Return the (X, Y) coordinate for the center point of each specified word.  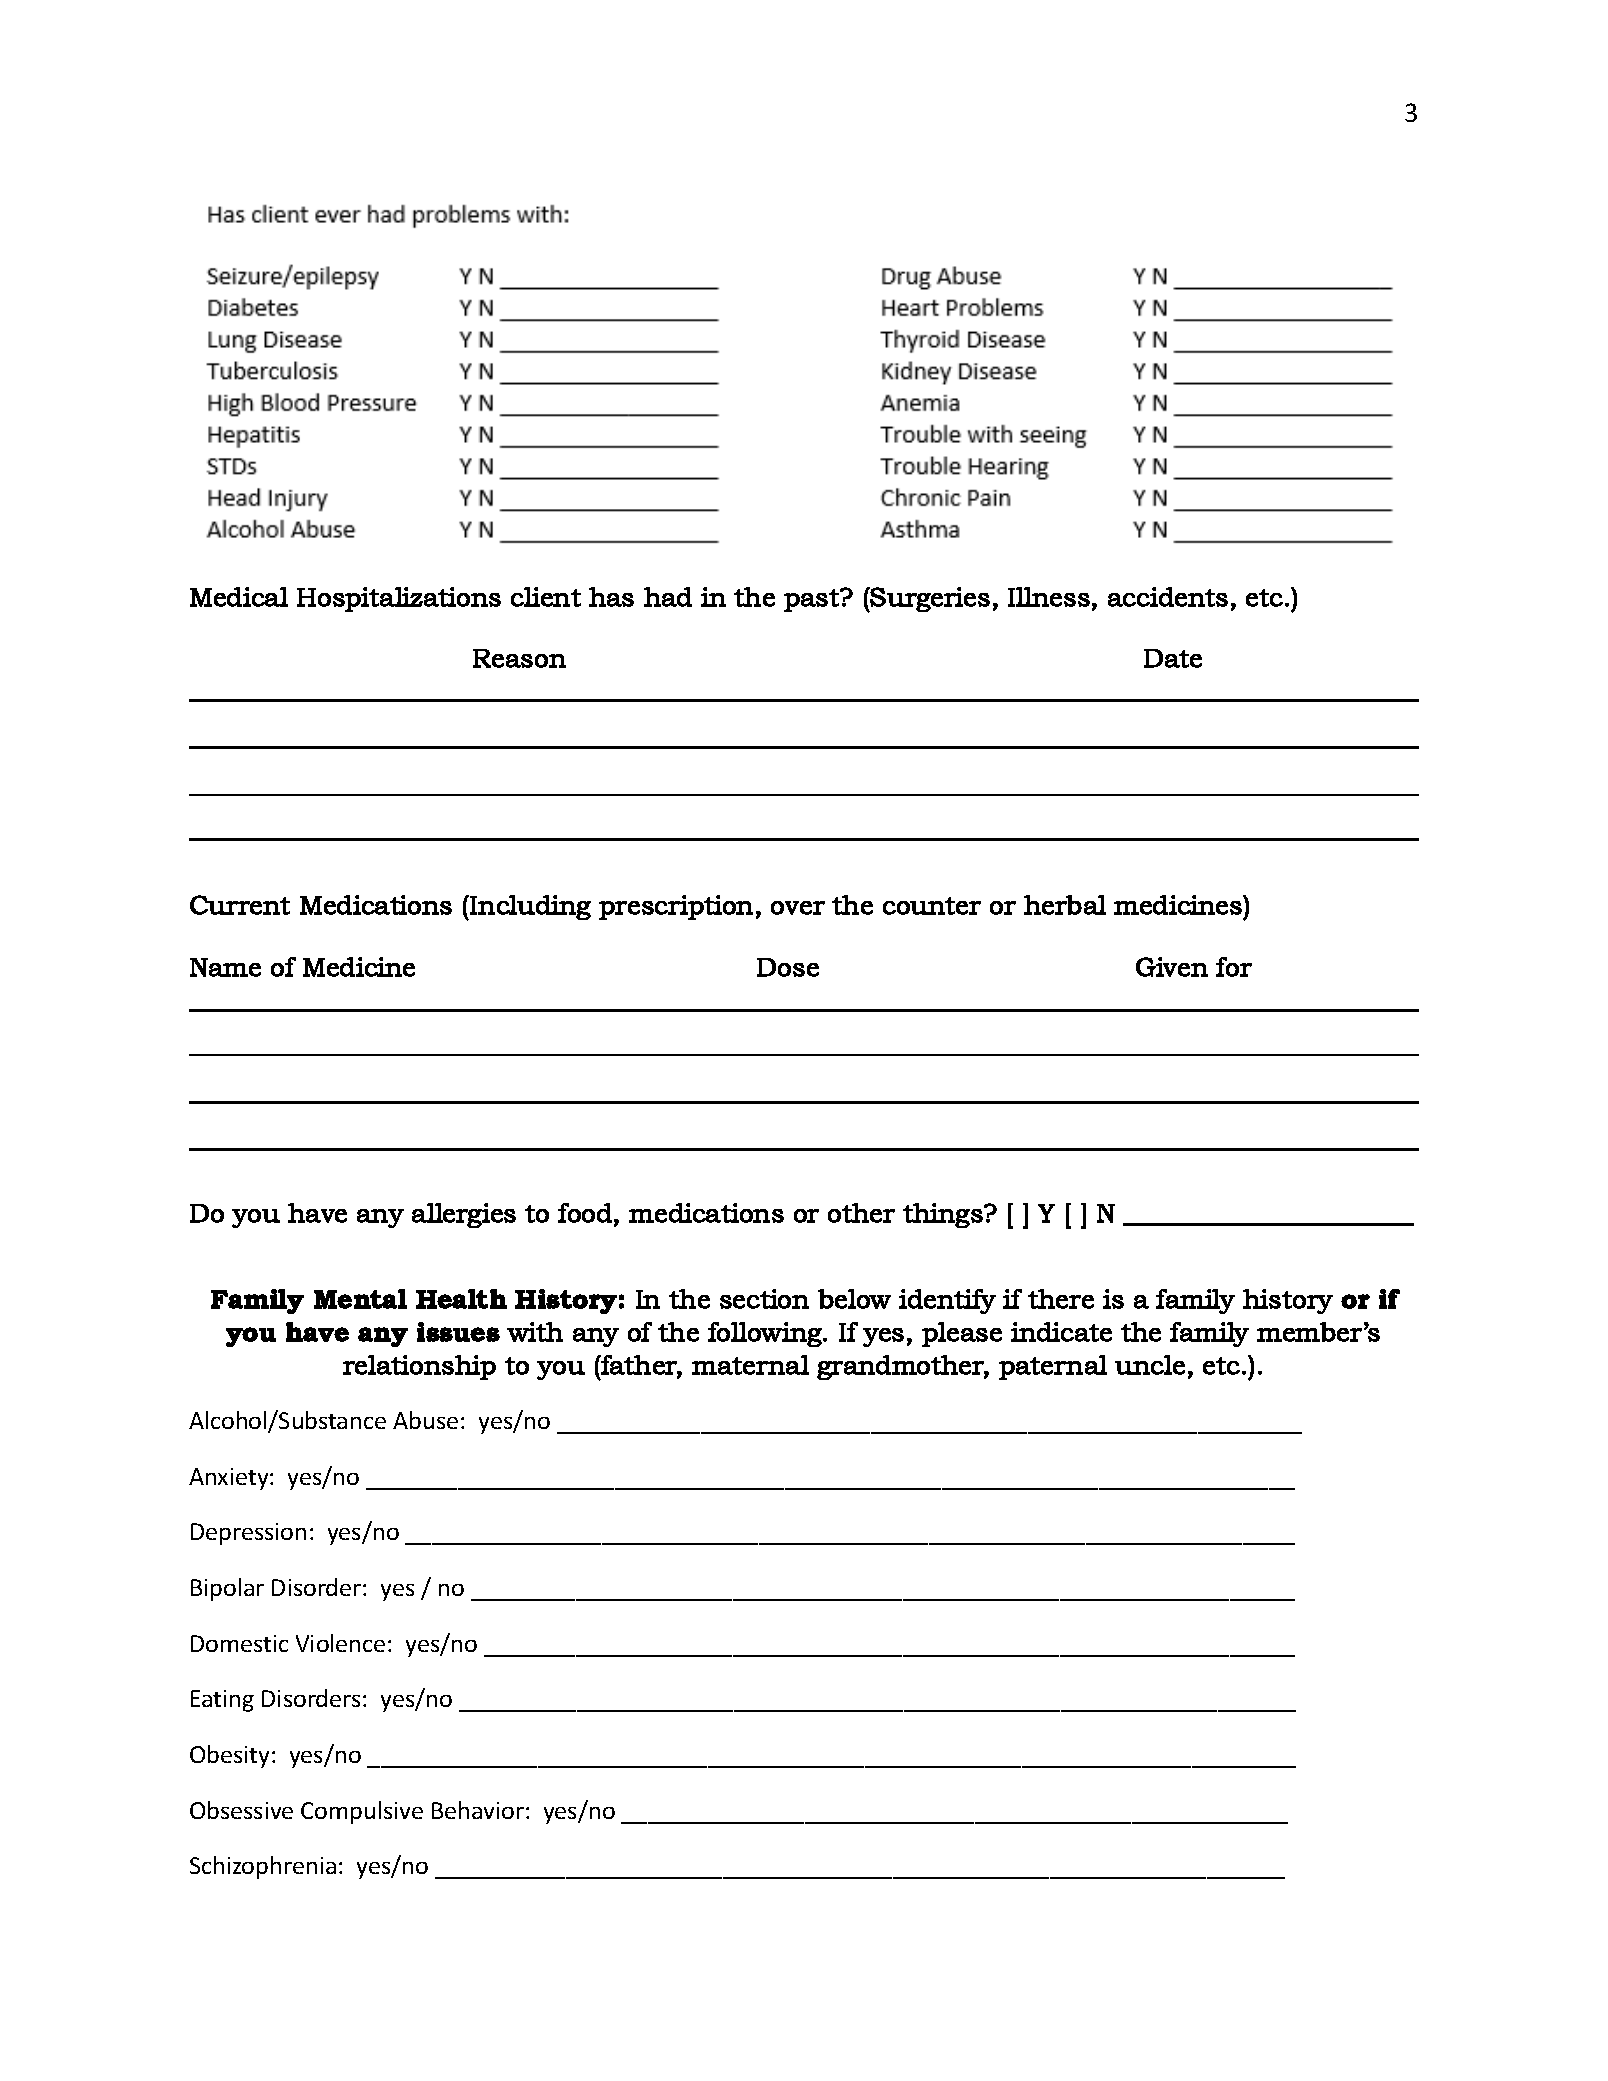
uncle (1150, 1365)
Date (1173, 658)
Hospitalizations (399, 599)
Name (225, 967)
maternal (750, 1365)
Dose (788, 967)
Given (1172, 967)
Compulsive (362, 1812)
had (668, 597)
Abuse (425, 1420)
